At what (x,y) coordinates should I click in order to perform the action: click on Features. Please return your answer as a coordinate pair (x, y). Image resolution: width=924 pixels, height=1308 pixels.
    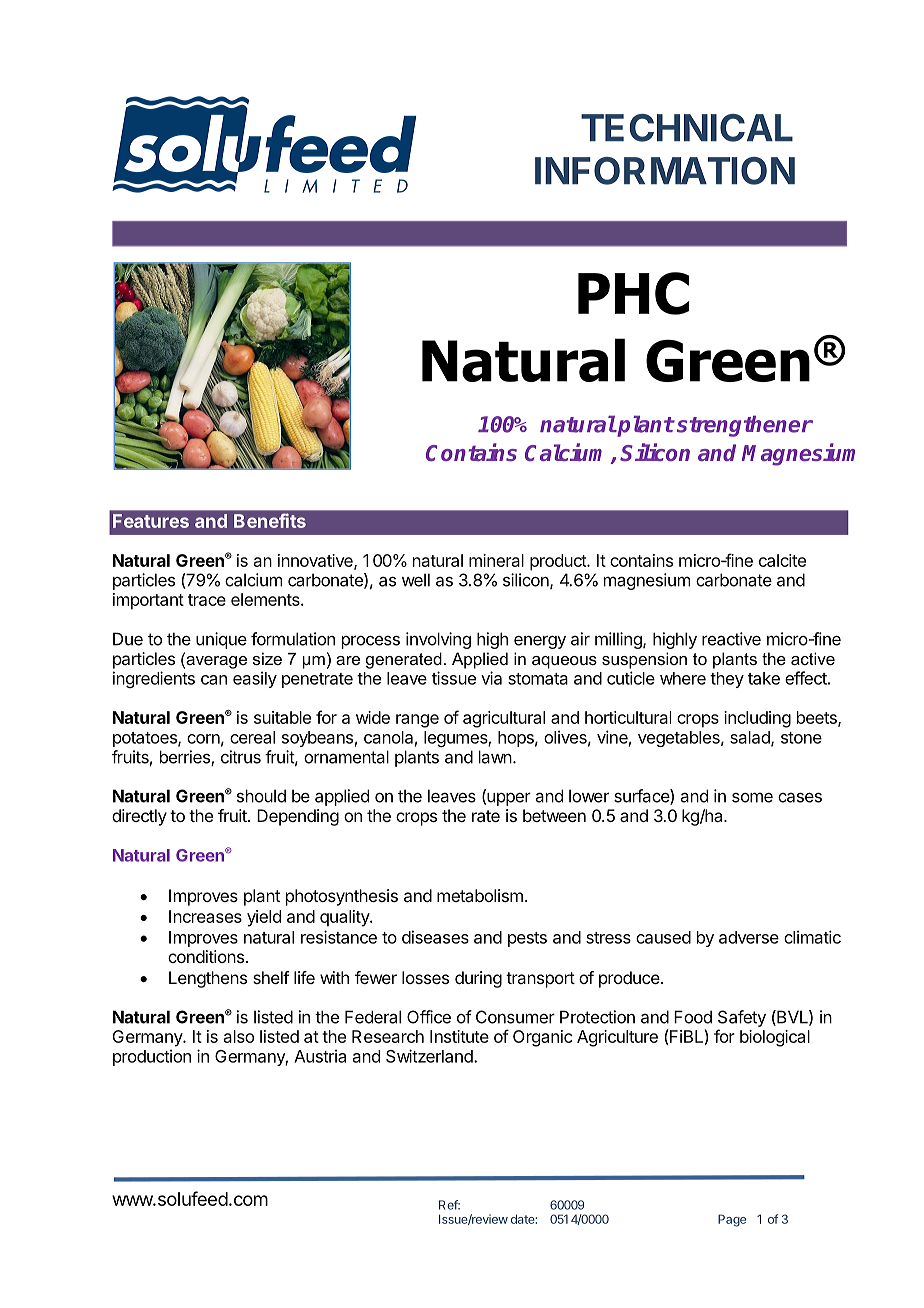
    Looking at the image, I should click on (151, 521).
